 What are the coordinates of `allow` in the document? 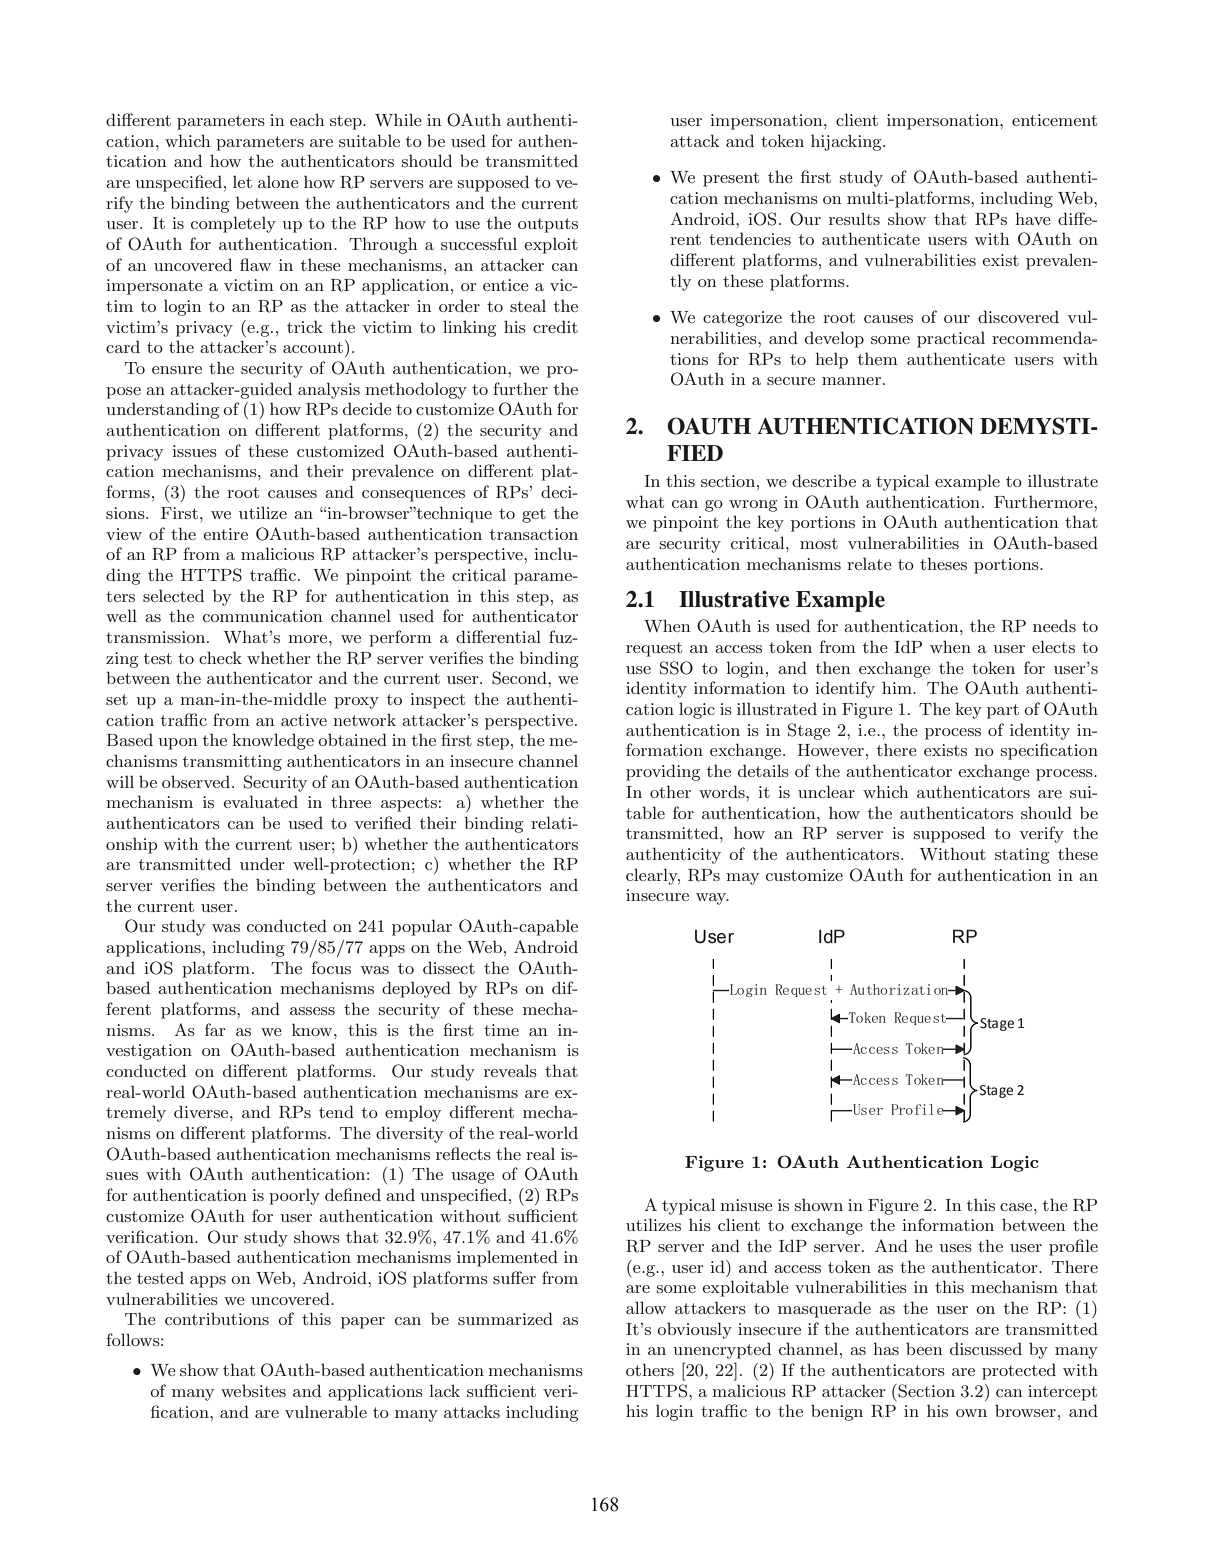 It's located at (646, 1307).
